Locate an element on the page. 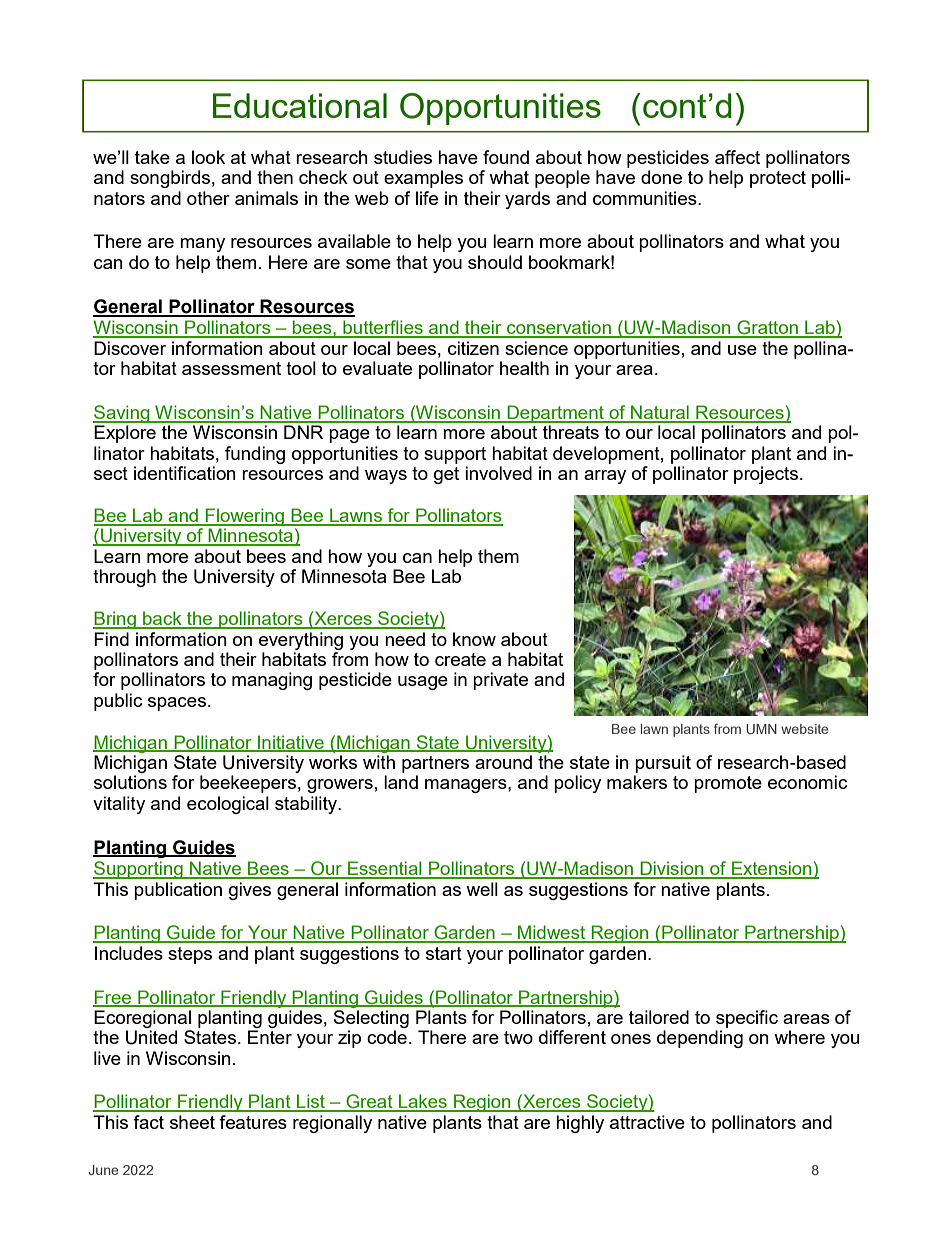  affect is located at coordinates (737, 157).
